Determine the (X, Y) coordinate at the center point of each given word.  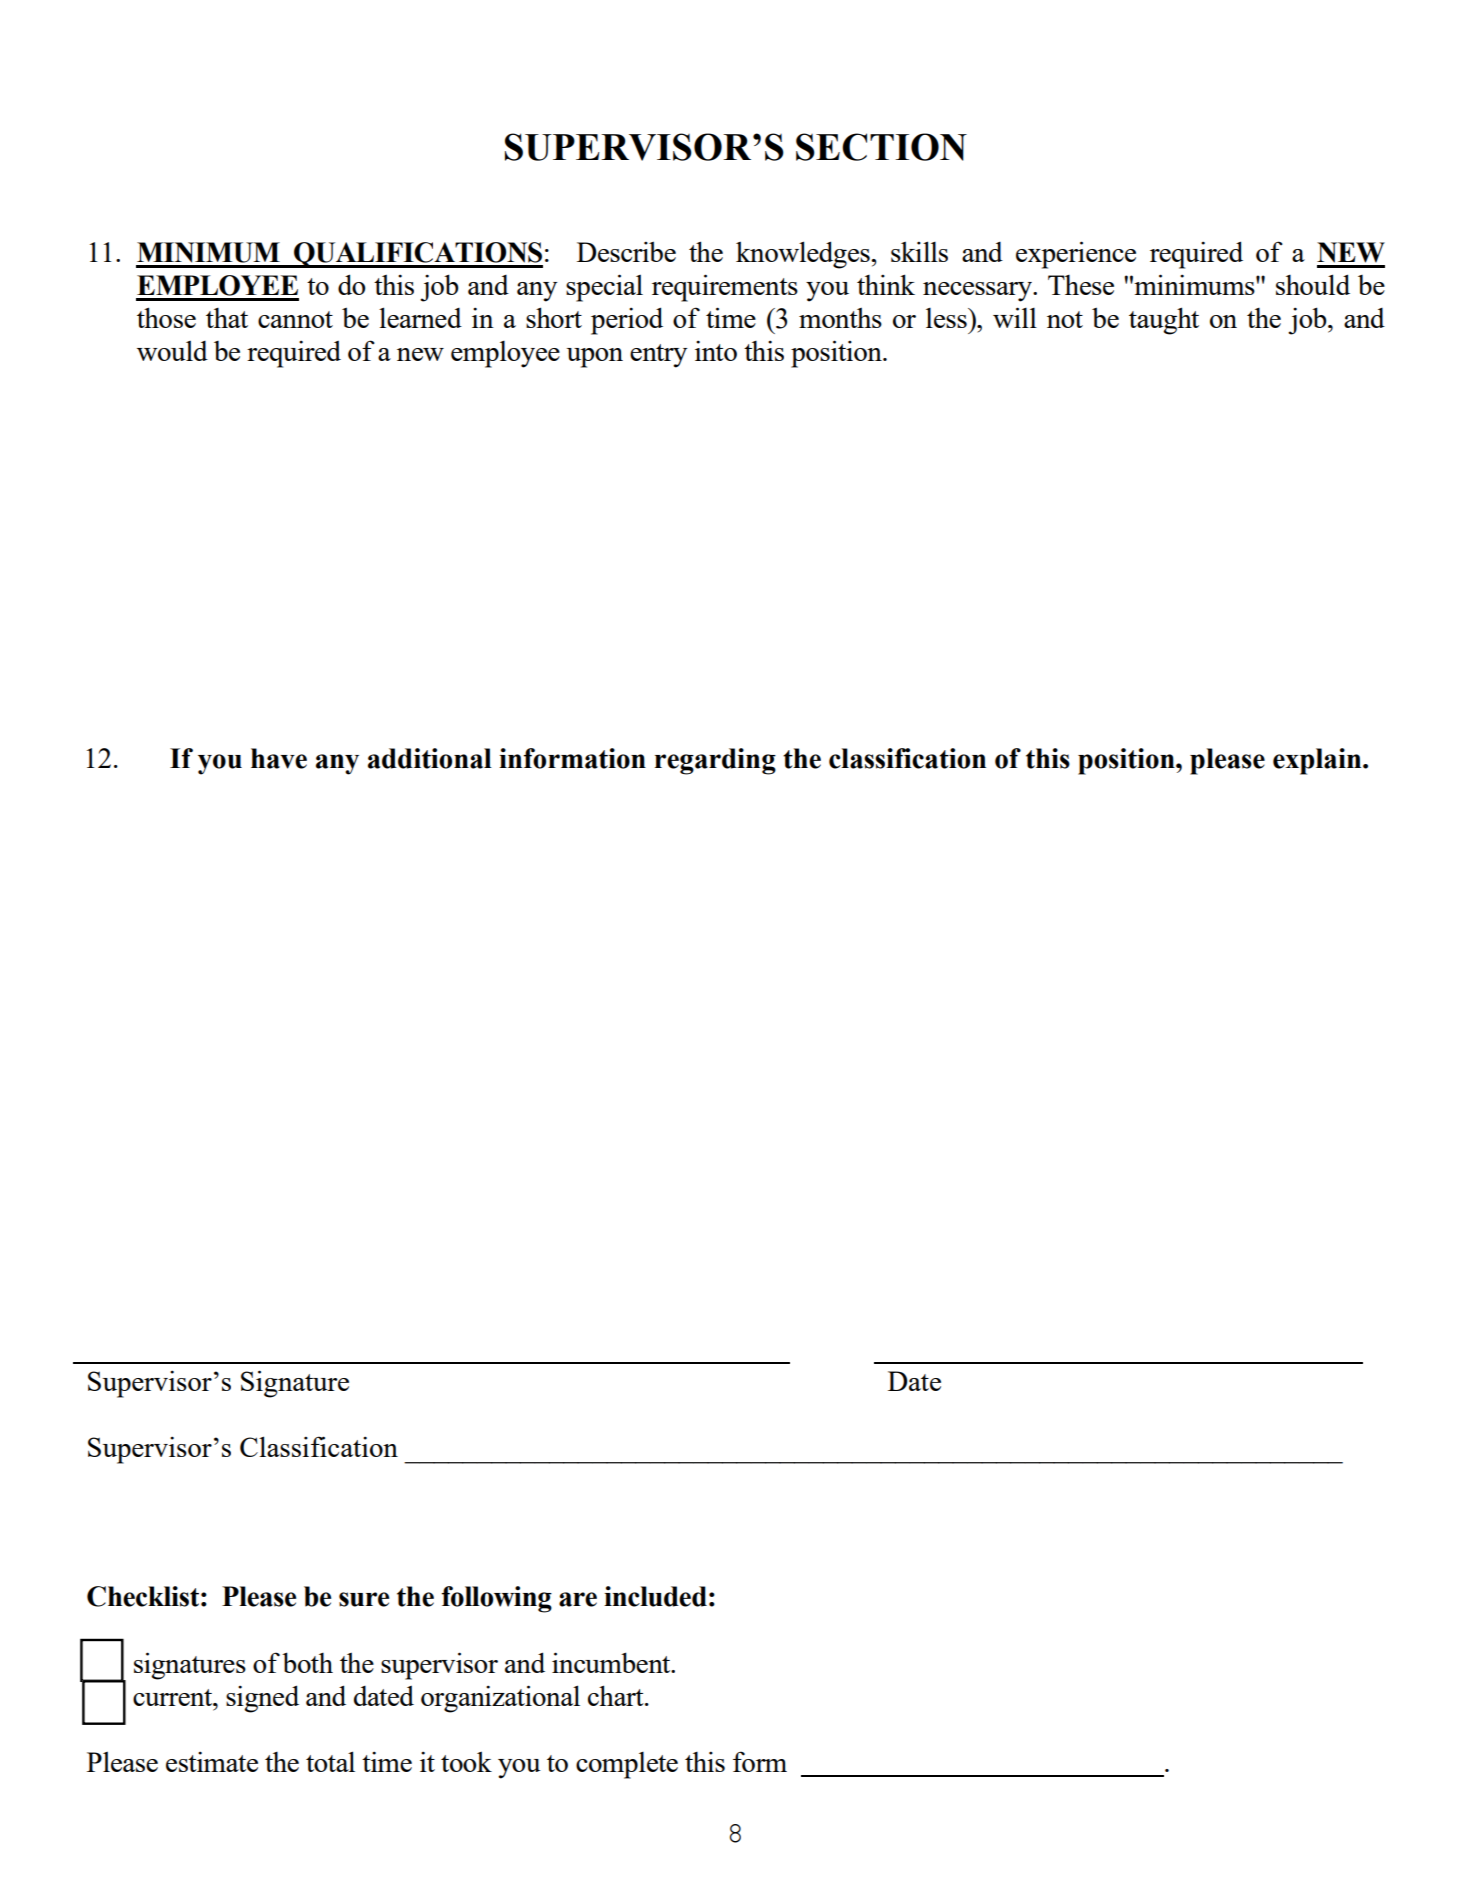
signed (262, 1699)
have (279, 758)
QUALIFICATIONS (417, 255)
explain (1318, 761)
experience (1076, 255)
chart (617, 1695)
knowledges (804, 255)
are (578, 1599)
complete (627, 1765)
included (655, 1596)
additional (430, 758)
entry (658, 356)
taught (1164, 321)
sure (364, 1599)
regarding (715, 761)
